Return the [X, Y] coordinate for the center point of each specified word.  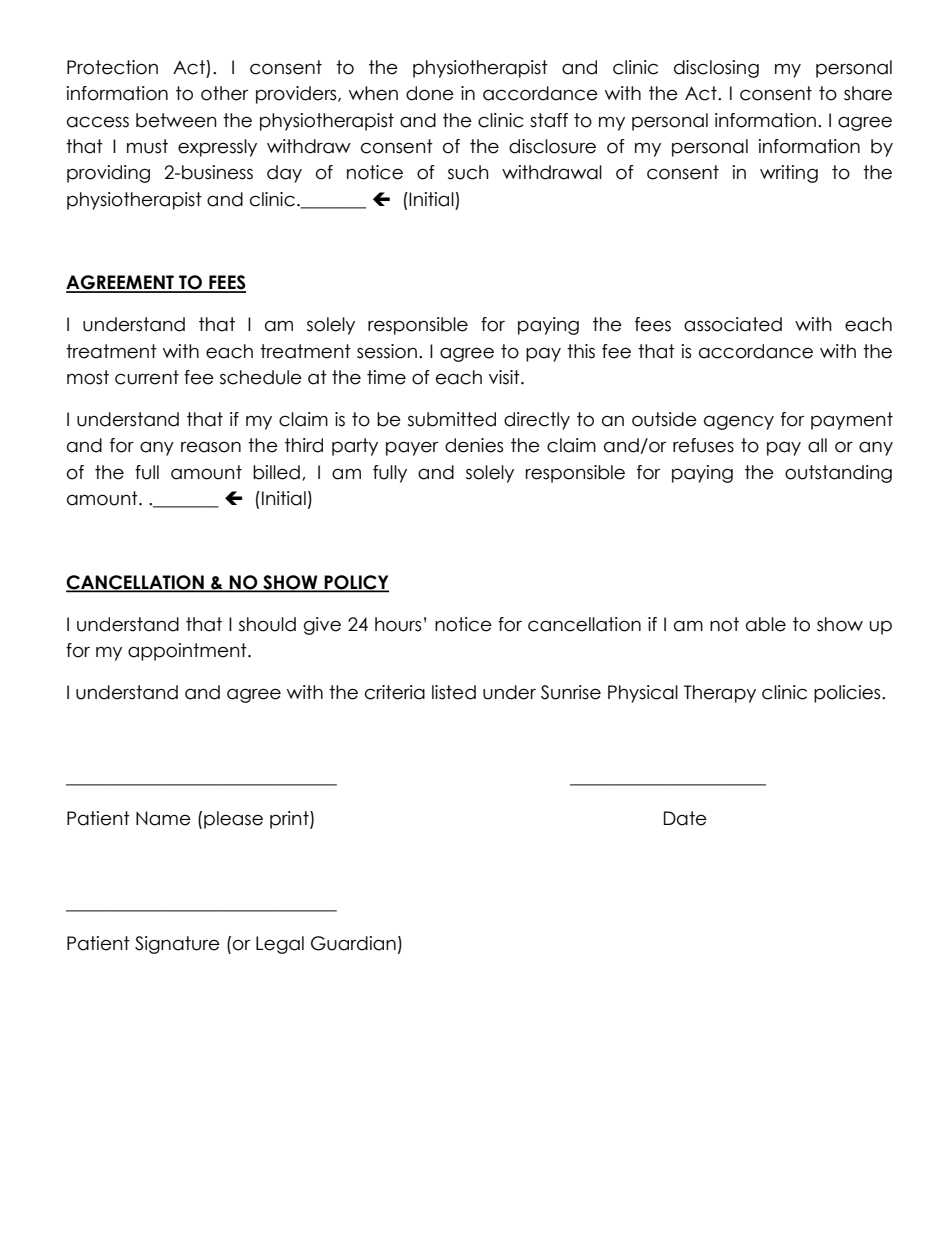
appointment [188, 652]
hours [398, 624]
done [430, 93]
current [147, 377]
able [766, 624]
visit [505, 377]
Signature [177, 945]
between [176, 120]
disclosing [716, 69]
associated [733, 324]
